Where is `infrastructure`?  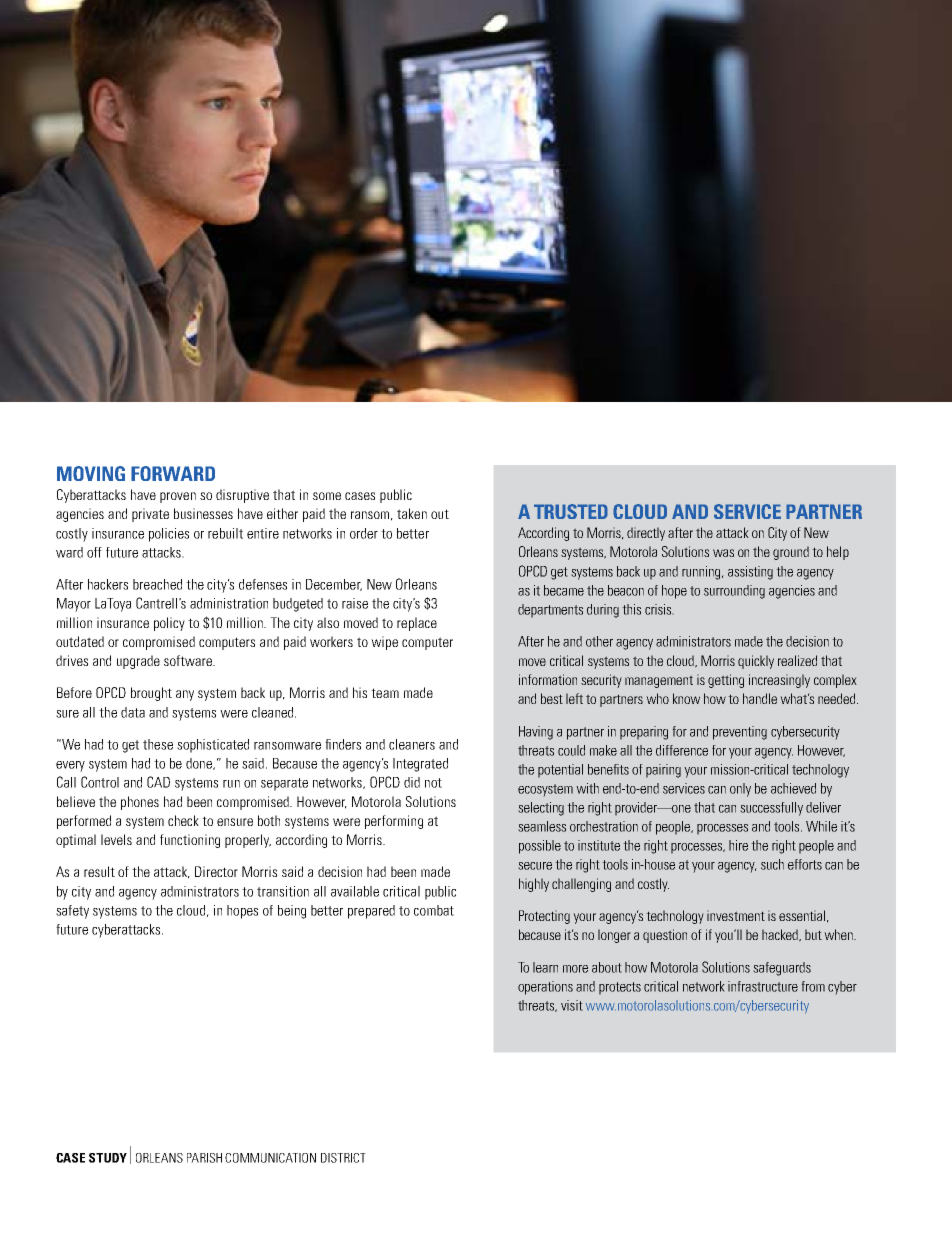
infrastructure is located at coordinates (763, 986).
